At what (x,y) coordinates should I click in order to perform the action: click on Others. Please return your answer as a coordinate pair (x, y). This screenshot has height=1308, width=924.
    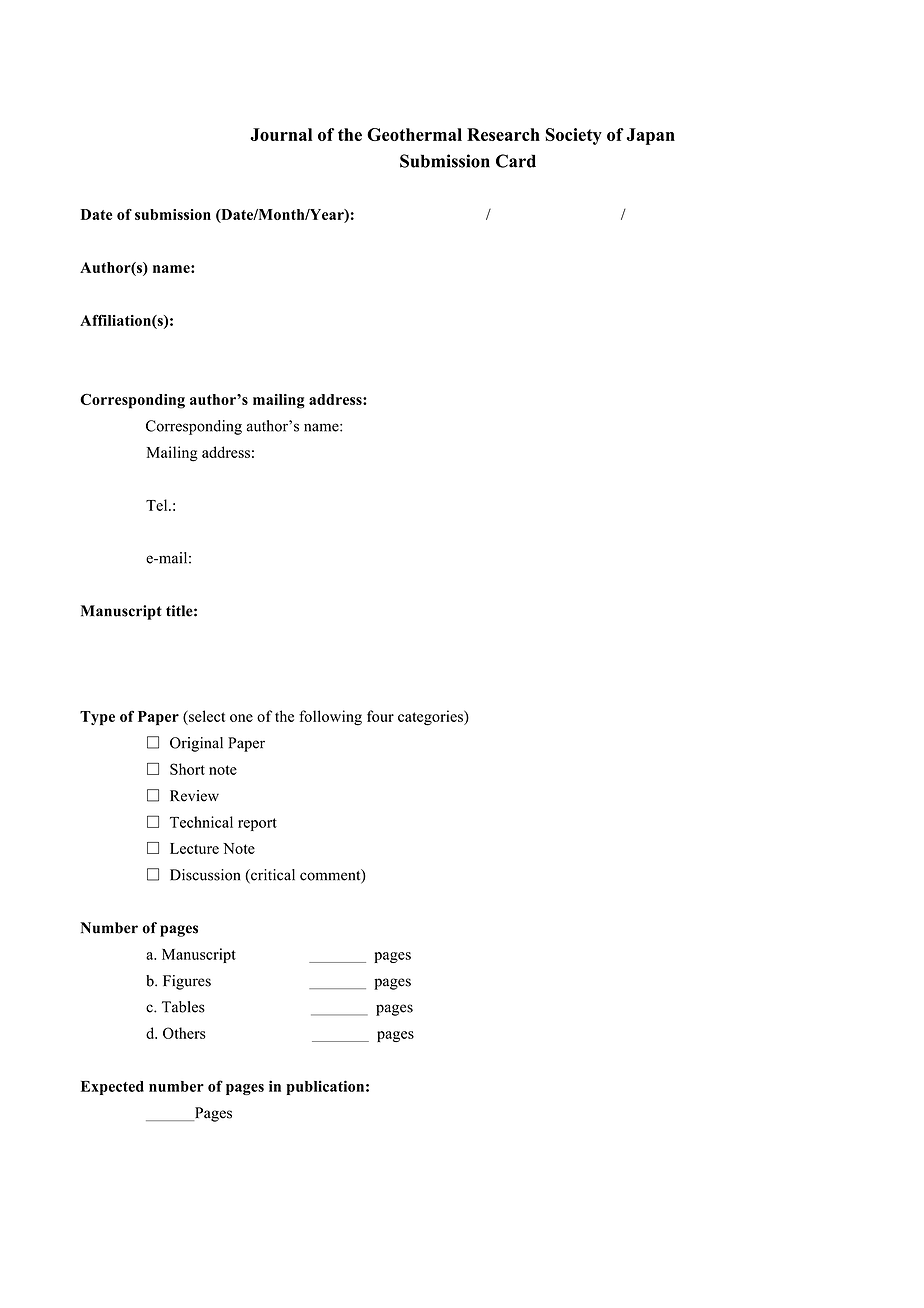
    Looking at the image, I should click on (184, 1033).
